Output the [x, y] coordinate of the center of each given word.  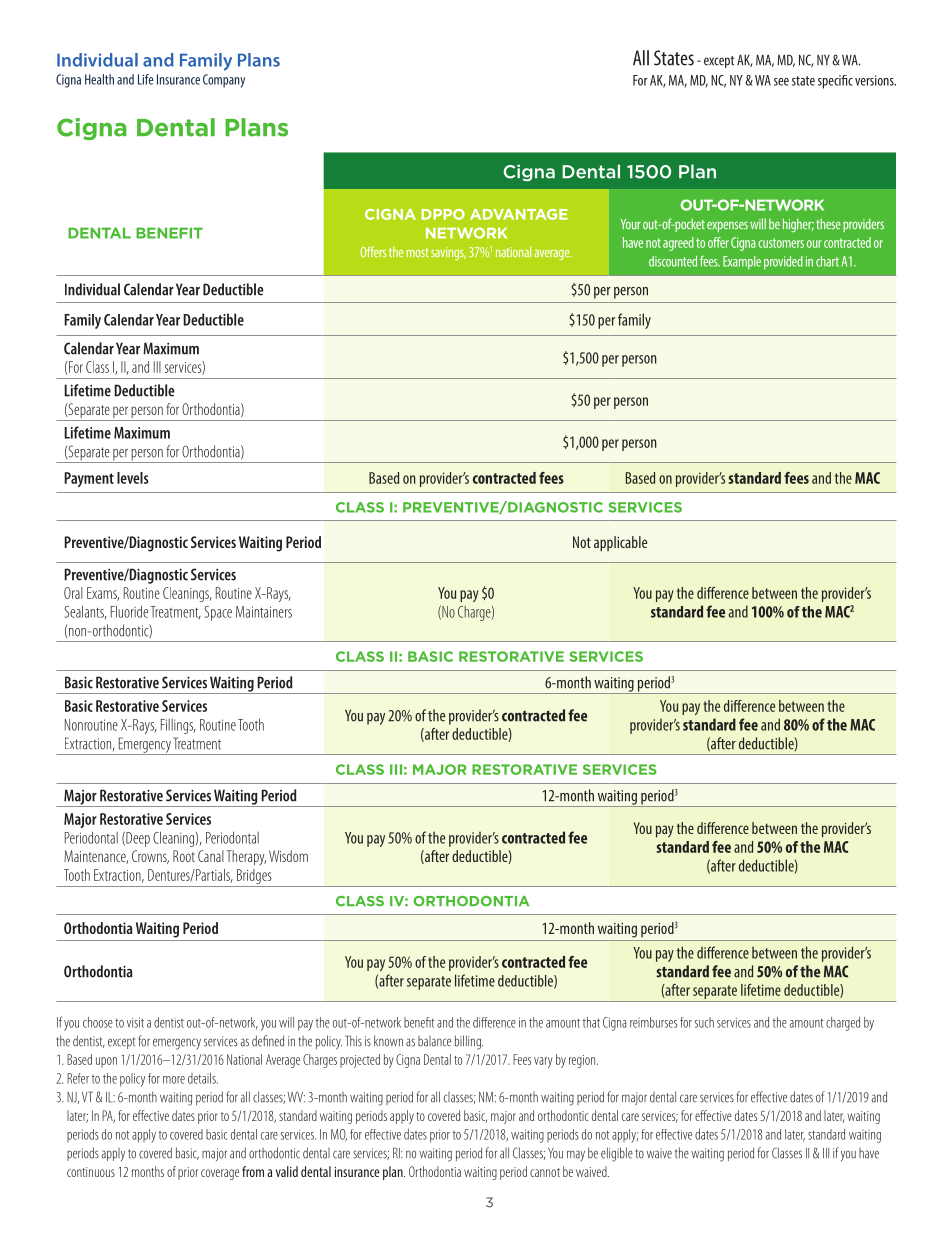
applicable [620, 544]
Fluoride [129, 611]
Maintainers [264, 612]
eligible [617, 1154]
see [781, 82]
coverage [220, 1174]
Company [224, 81]
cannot [545, 1172]
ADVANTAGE [519, 214]
